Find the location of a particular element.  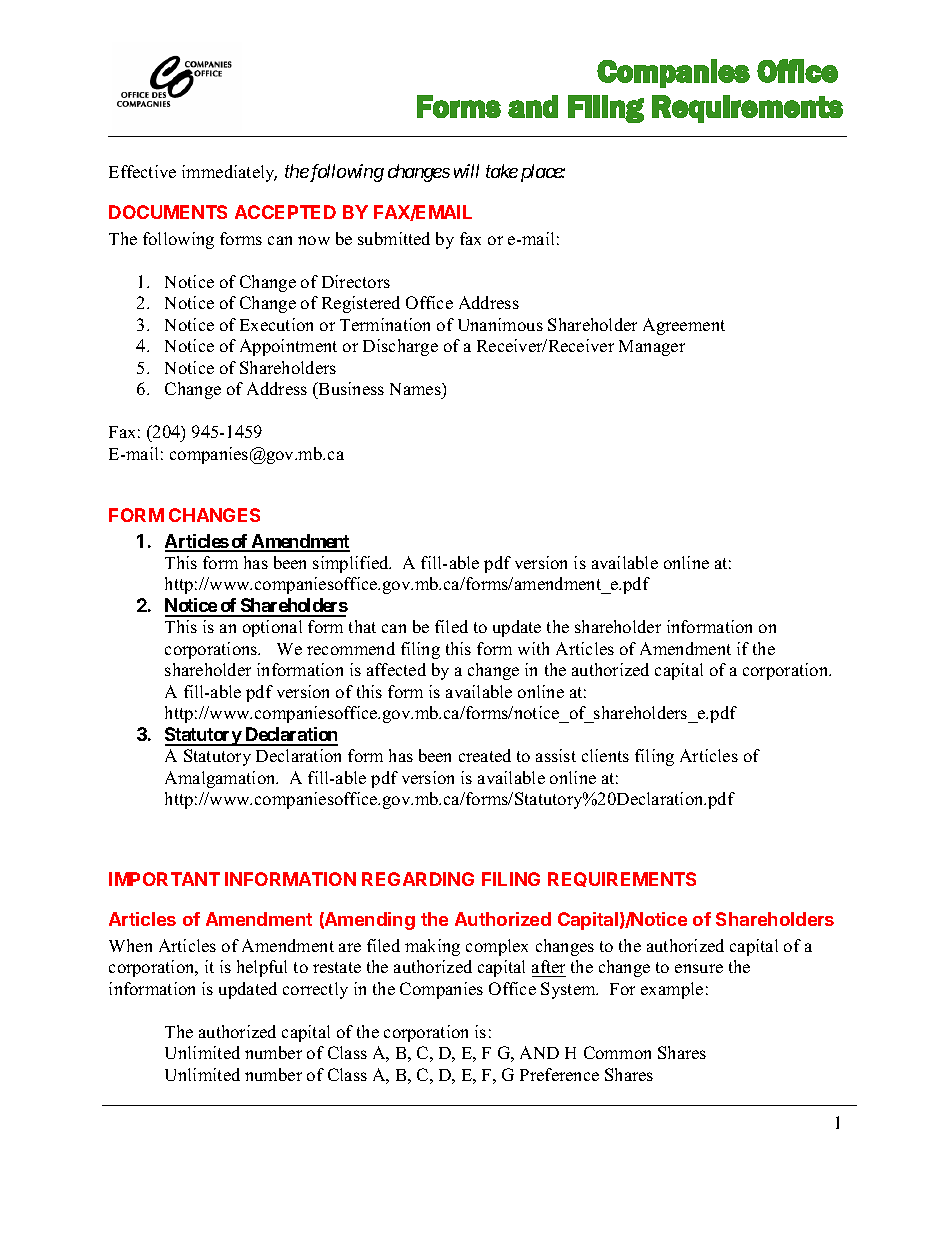

Manager is located at coordinates (652, 348).
